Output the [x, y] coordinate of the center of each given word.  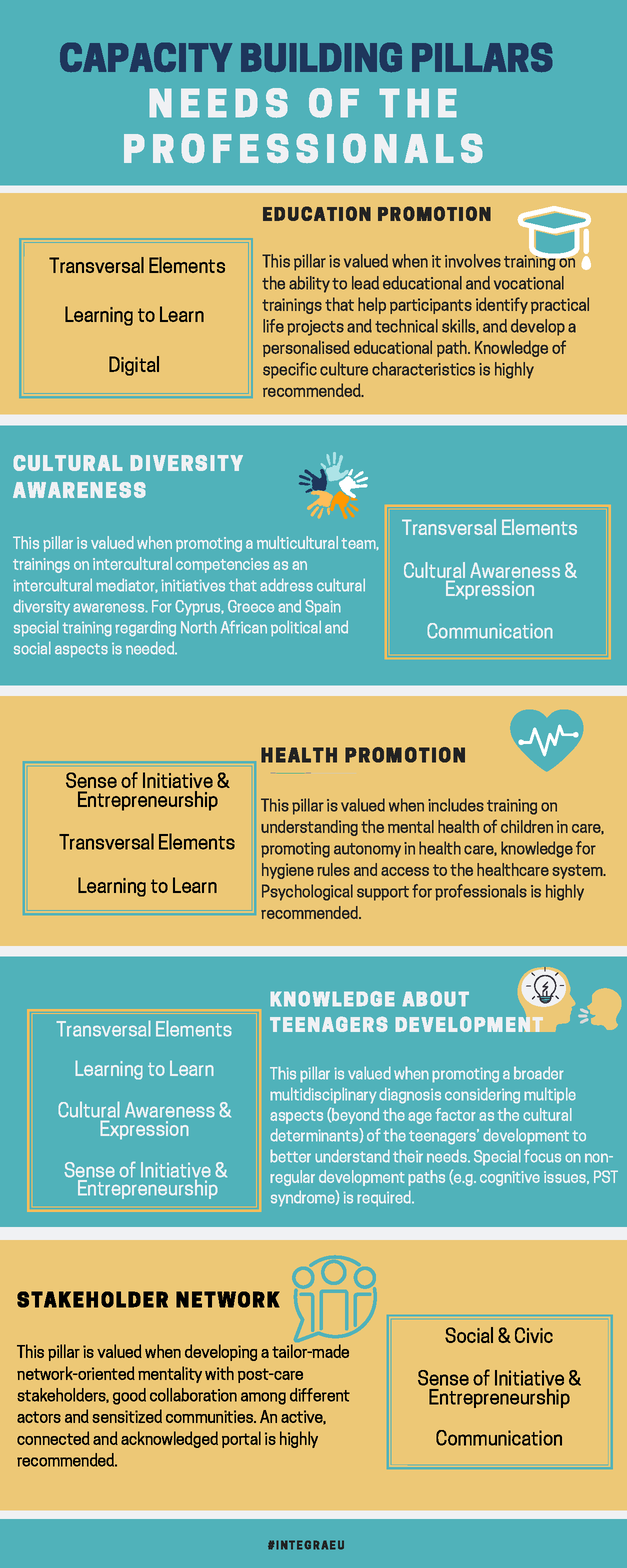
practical [560, 305]
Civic [534, 1335]
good [129, 1396]
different [320, 1395]
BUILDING [321, 57]
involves [473, 261]
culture [344, 369]
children [527, 826]
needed [151, 648]
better [290, 1156]
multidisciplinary [323, 1096]
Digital [134, 366]
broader [539, 1073]
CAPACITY [146, 57]
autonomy [367, 850]
